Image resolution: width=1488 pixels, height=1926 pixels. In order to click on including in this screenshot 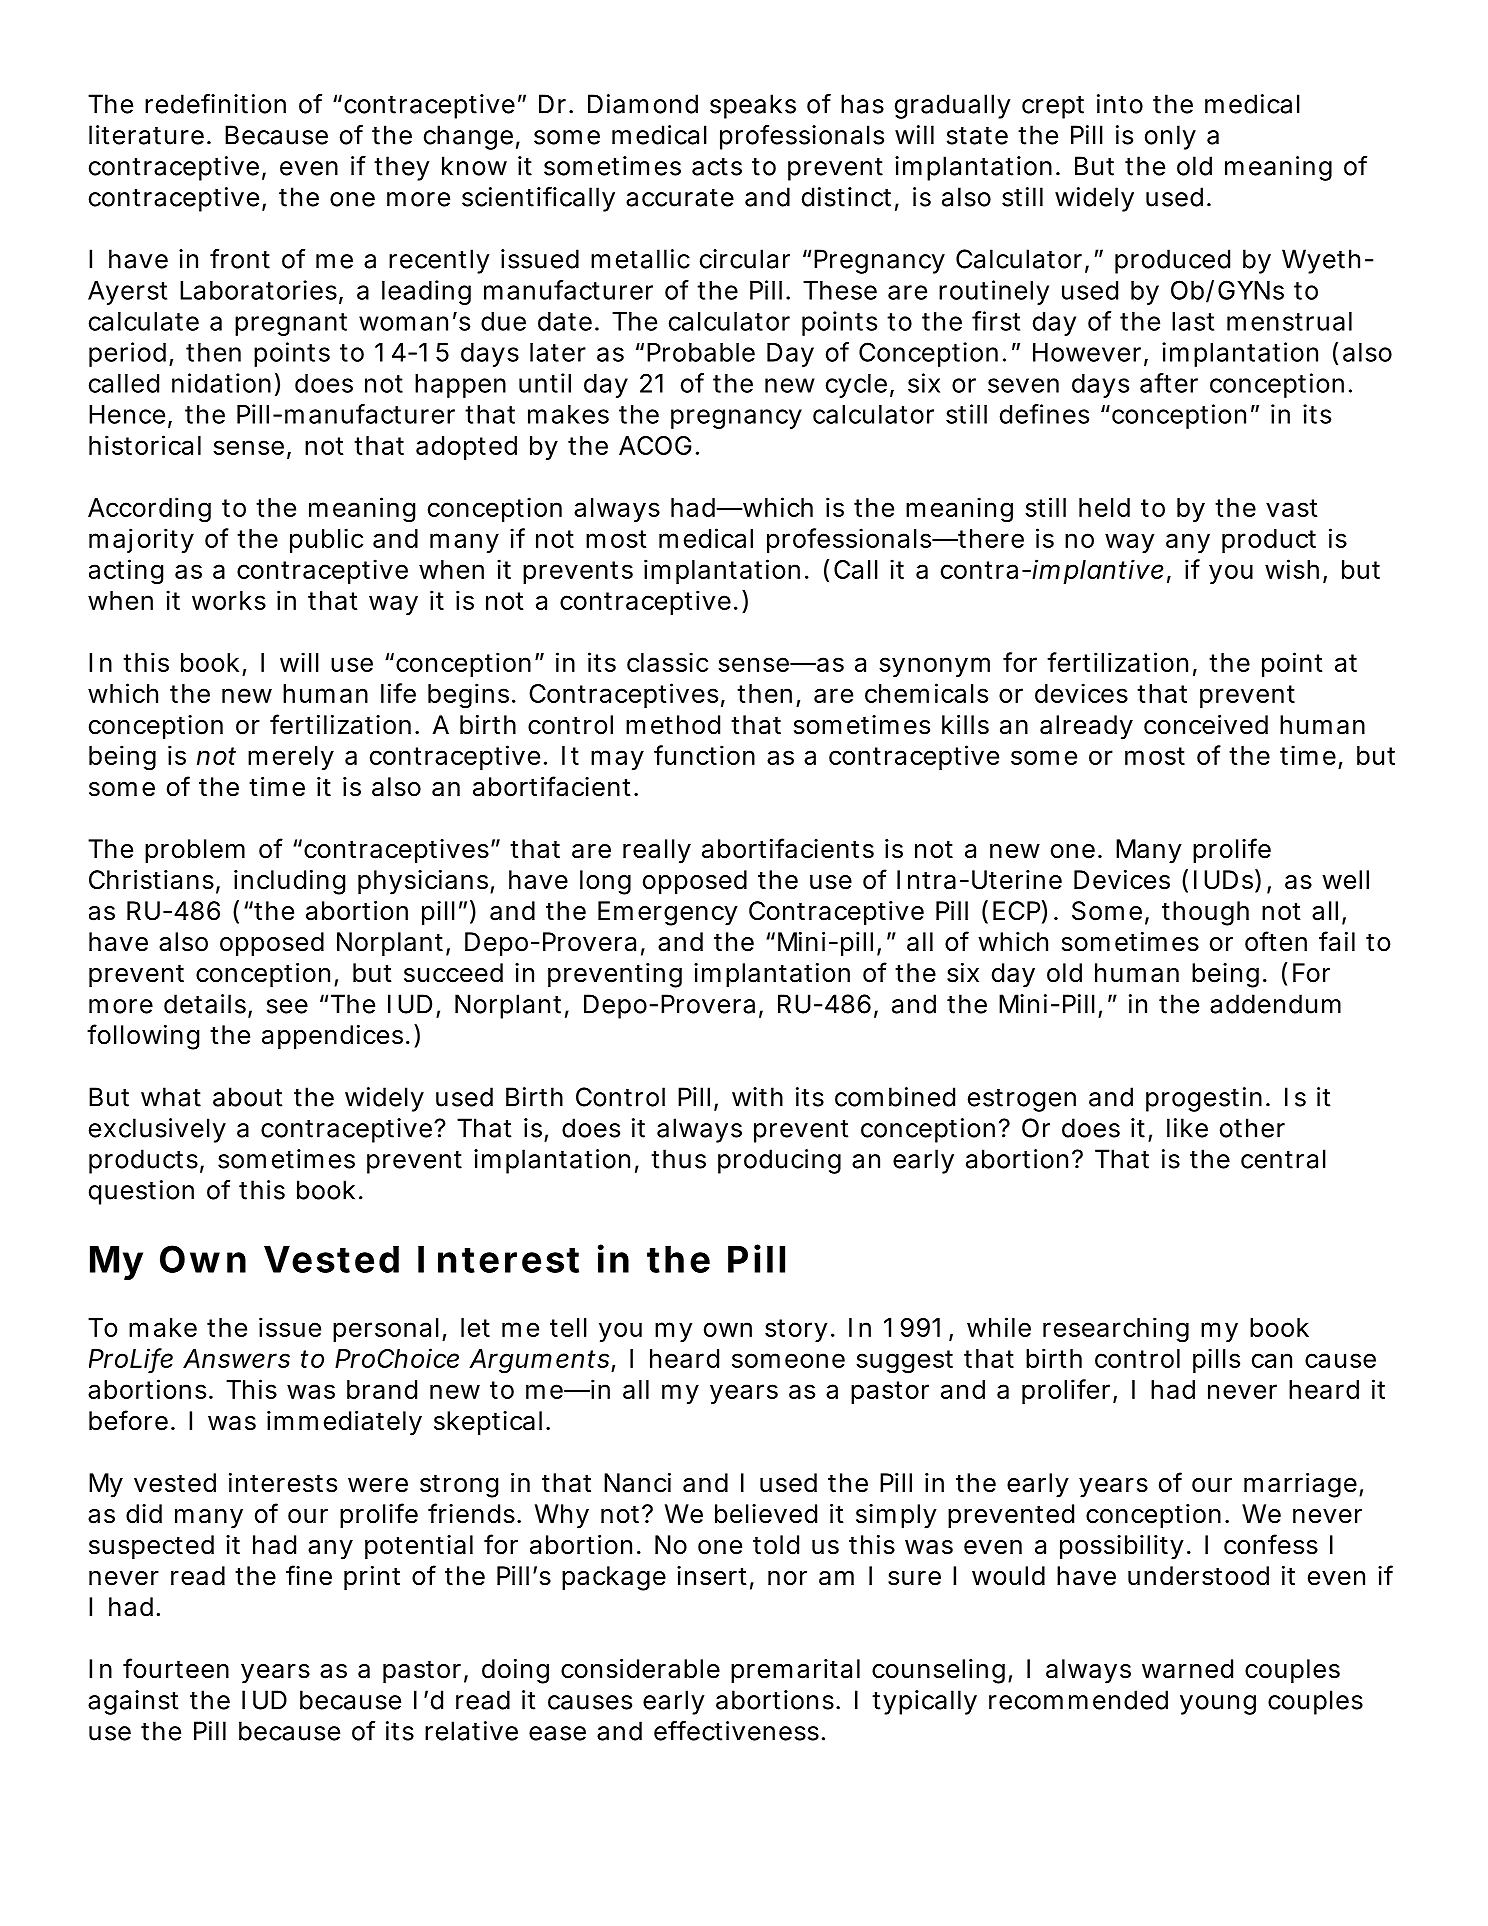, I will do `click(289, 882)`.
